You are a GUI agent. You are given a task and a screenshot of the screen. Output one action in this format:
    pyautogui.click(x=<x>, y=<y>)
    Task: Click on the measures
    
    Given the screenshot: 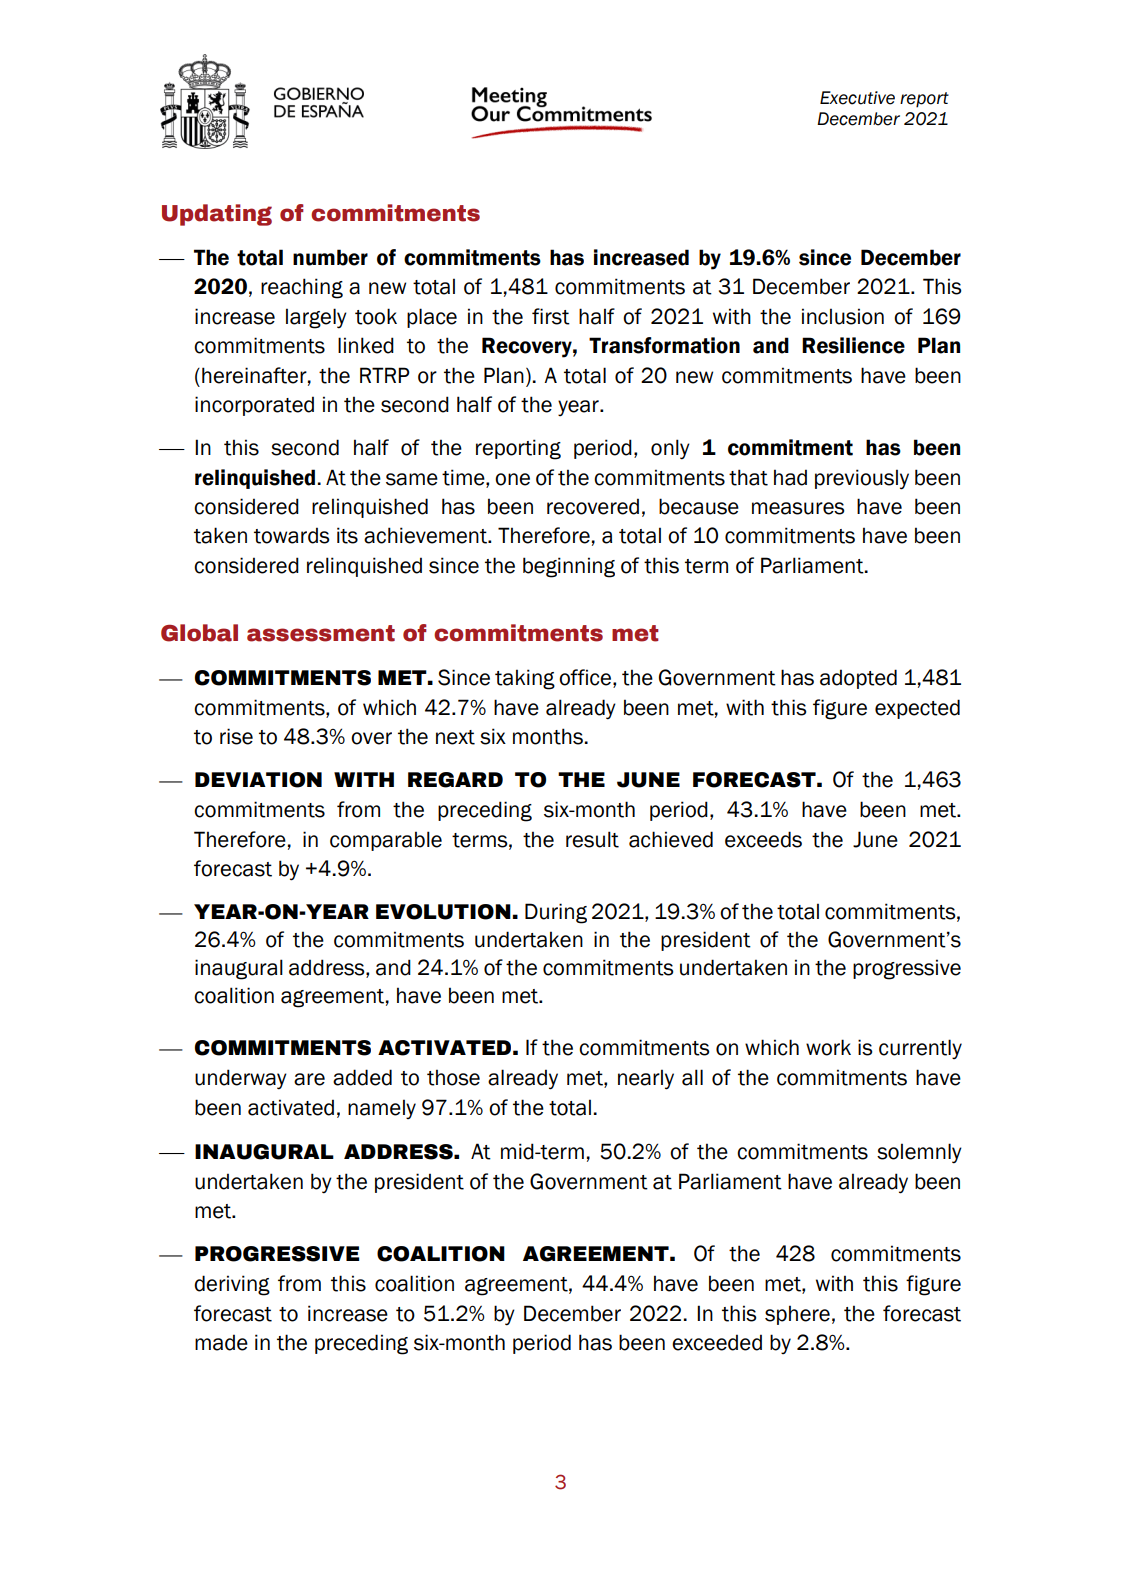 What is the action you would take?
    pyautogui.click(x=798, y=508)
